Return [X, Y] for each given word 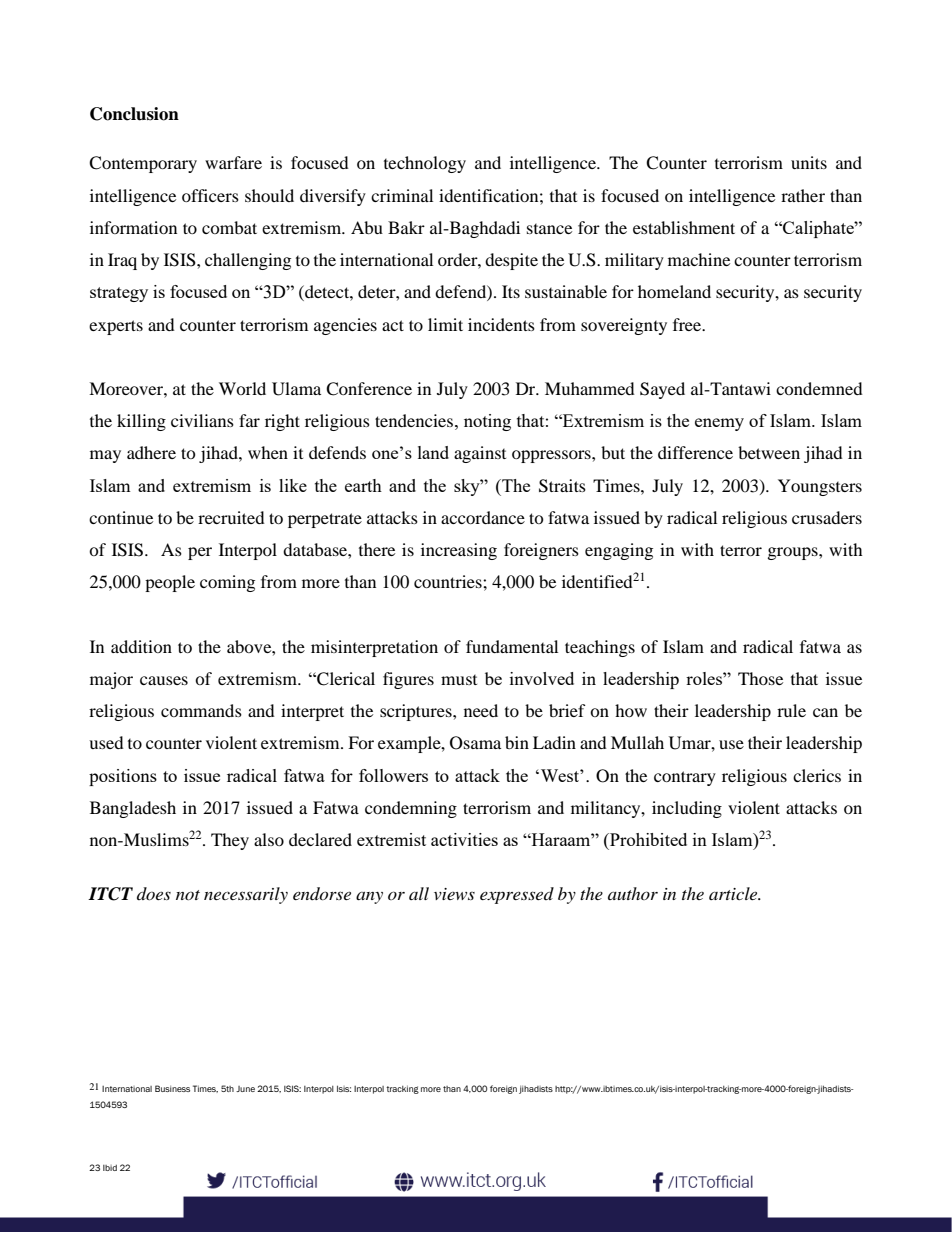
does [154, 893]
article [734, 893]
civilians [202, 420]
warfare [233, 162]
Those [760, 678]
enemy [719, 424]
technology [425, 164]
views [454, 894]
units [809, 162]
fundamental [512, 646]
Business [172, 1088]
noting [487, 422]
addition [141, 646]
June [245, 1089]
